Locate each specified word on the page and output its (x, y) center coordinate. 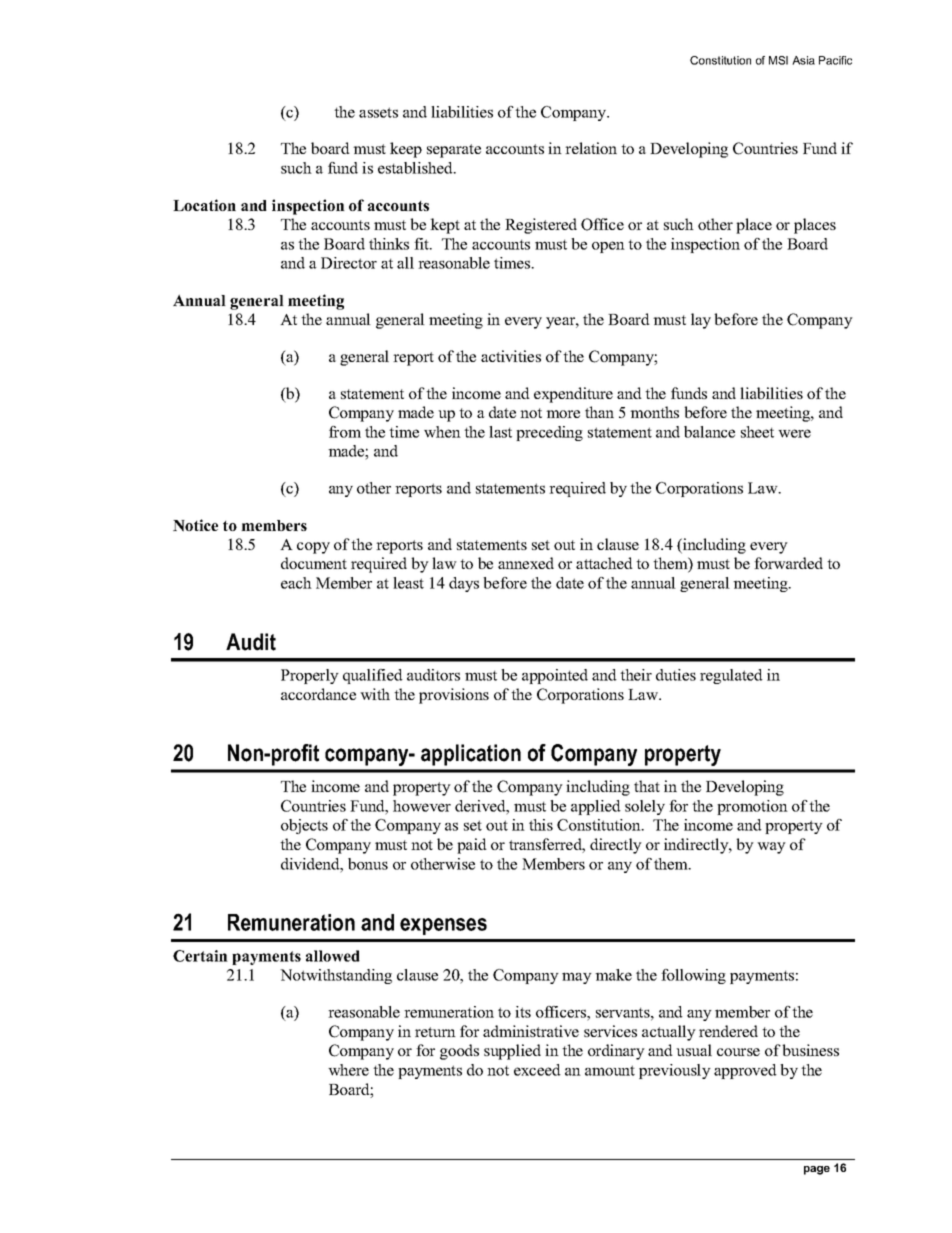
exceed (537, 1070)
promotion (752, 807)
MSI (778, 60)
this (541, 825)
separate (454, 151)
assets (378, 112)
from (345, 432)
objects (304, 826)
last (500, 432)
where (348, 1070)
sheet (757, 432)
